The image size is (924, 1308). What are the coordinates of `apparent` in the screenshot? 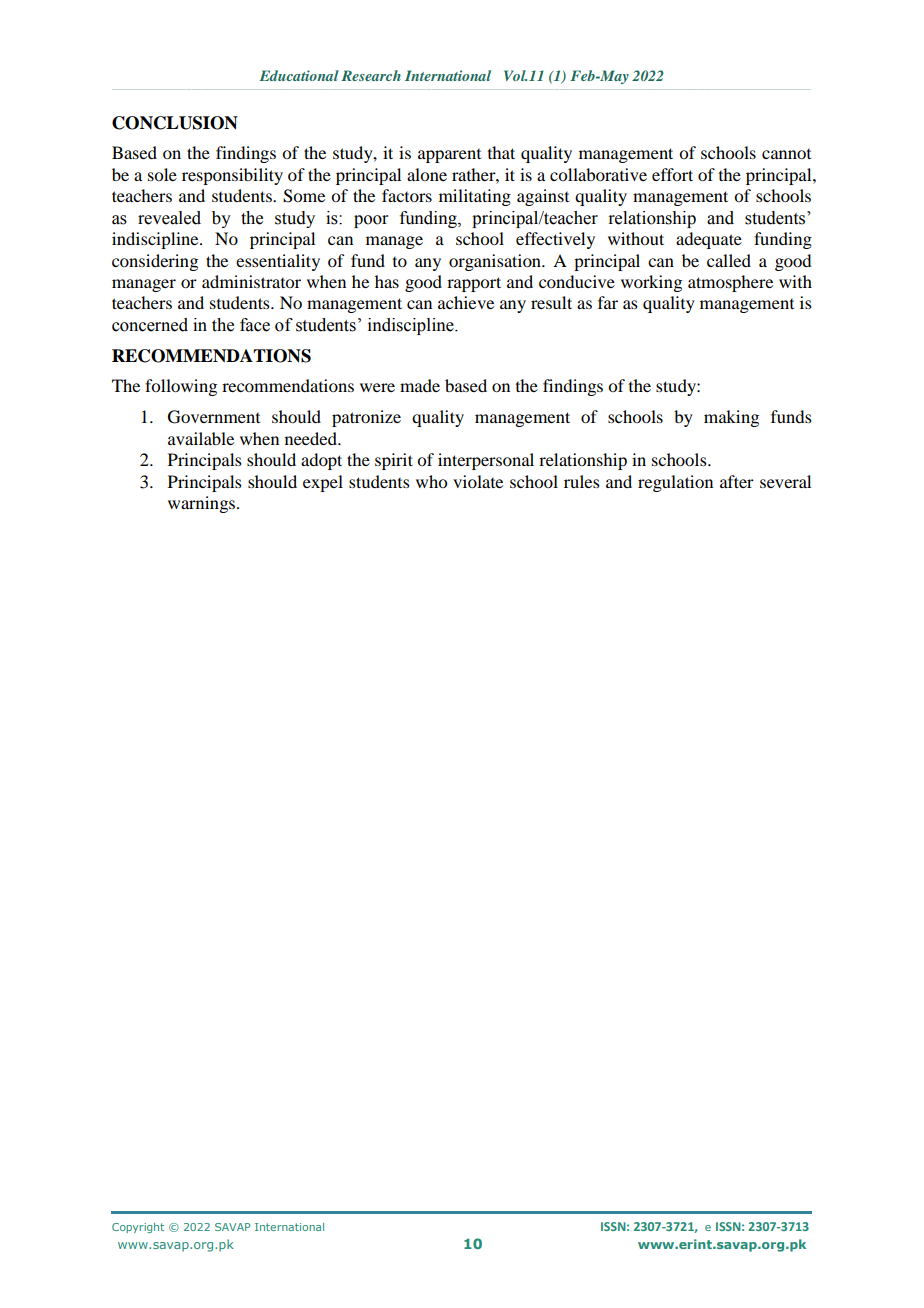 It's located at (449, 156).
